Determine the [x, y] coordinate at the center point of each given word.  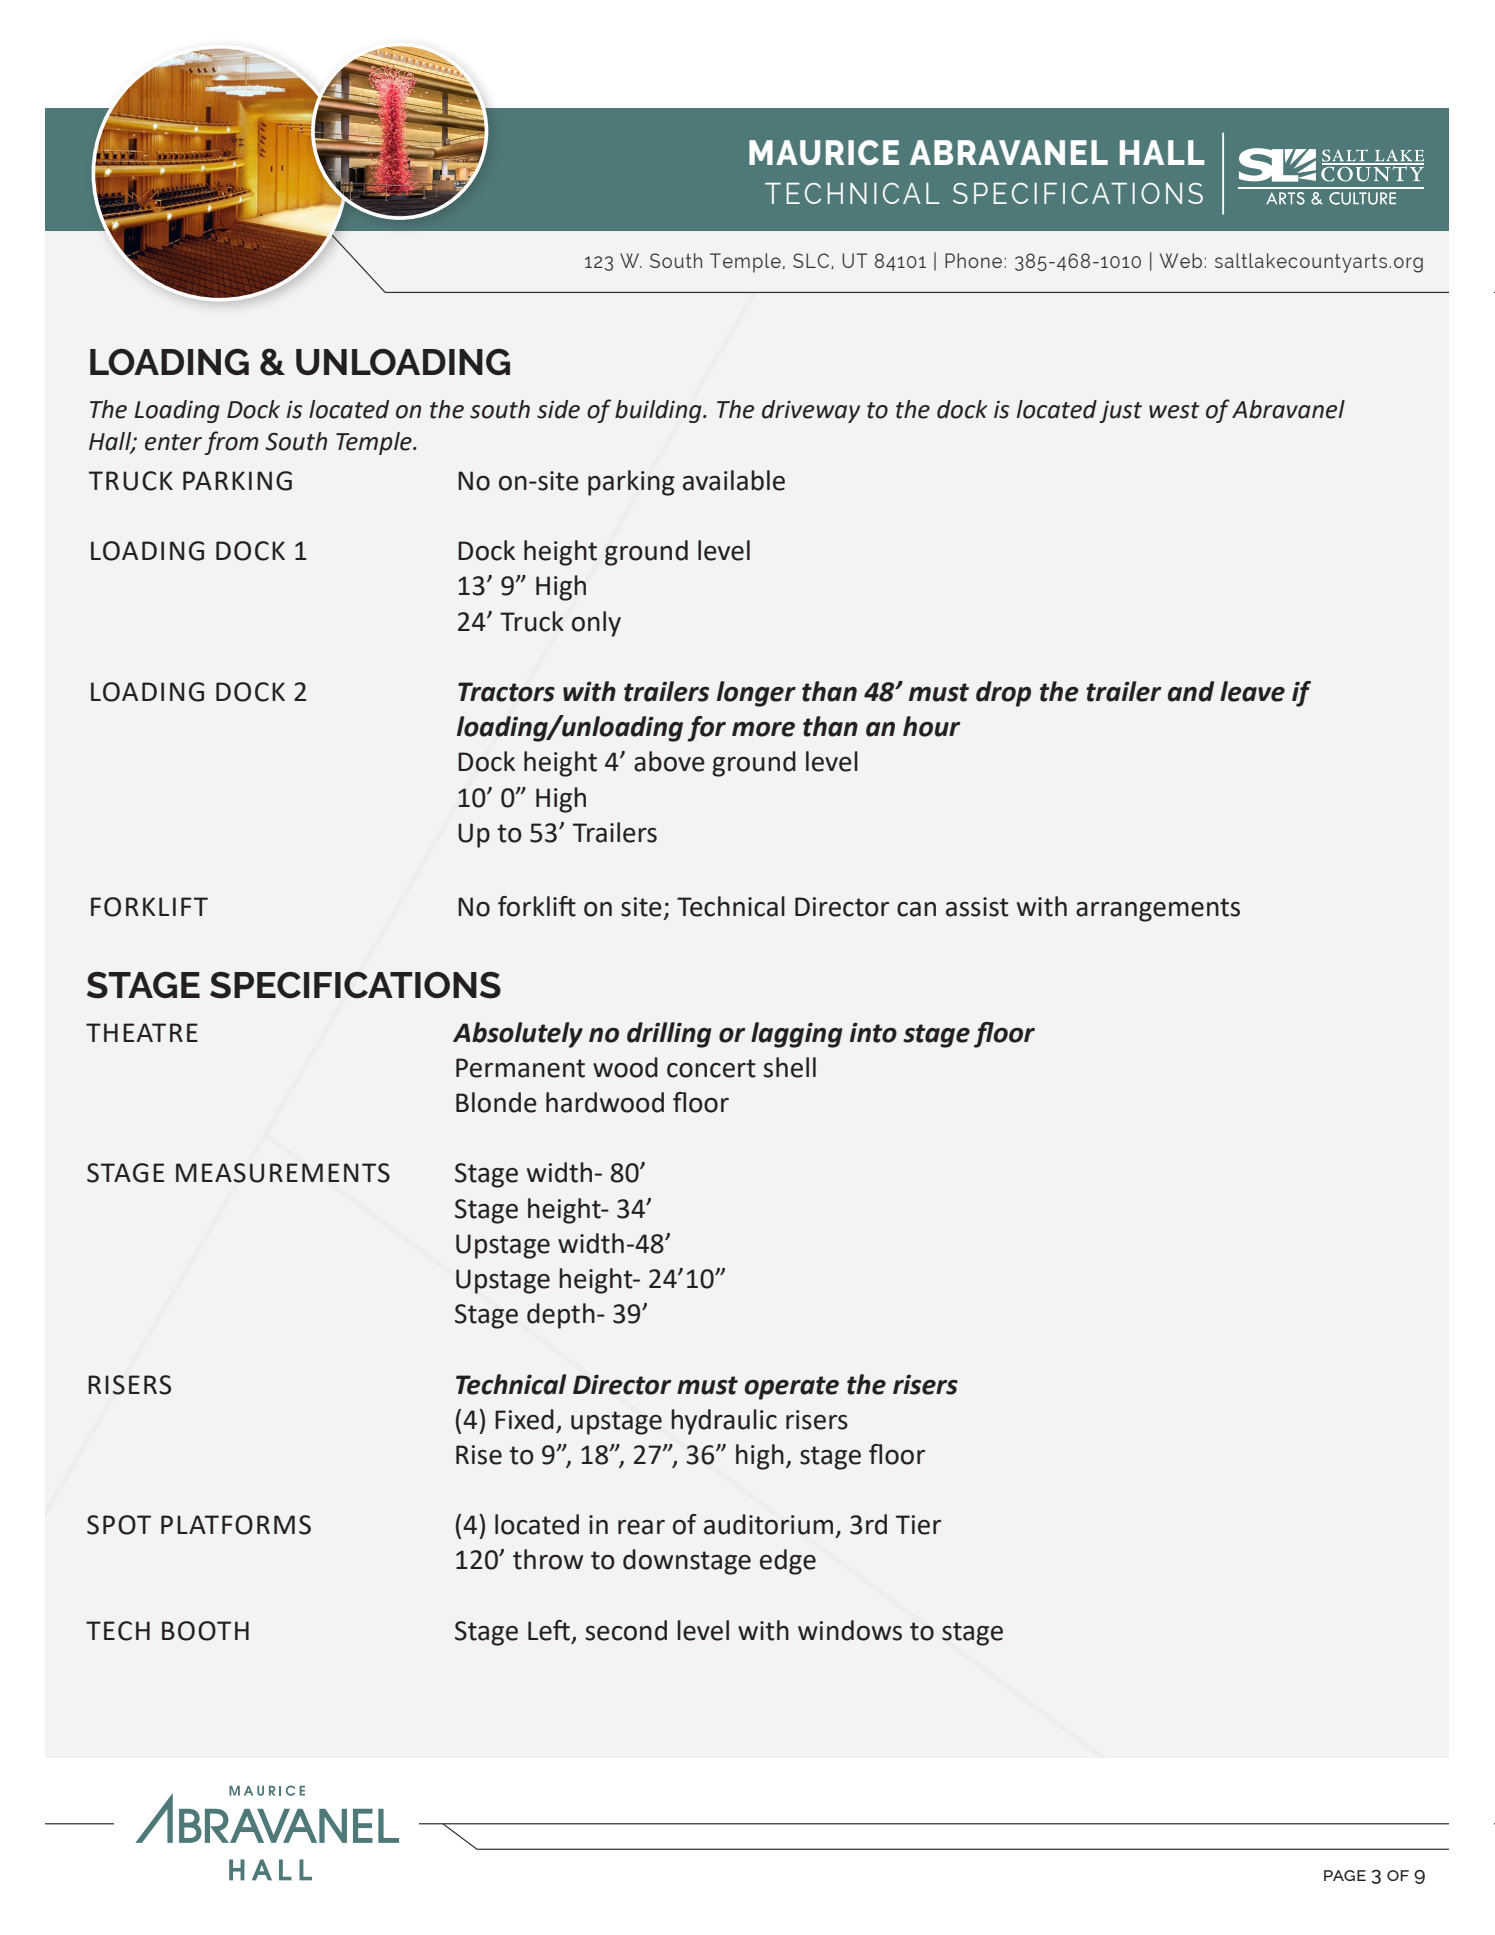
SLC [812, 261]
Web [1181, 260]
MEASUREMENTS [283, 1173]
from [231, 443]
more [763, 729]
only [596, 624]
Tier [918, 1525]
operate [791, 1388]
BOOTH [205, 1631]
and [1191, 691]
